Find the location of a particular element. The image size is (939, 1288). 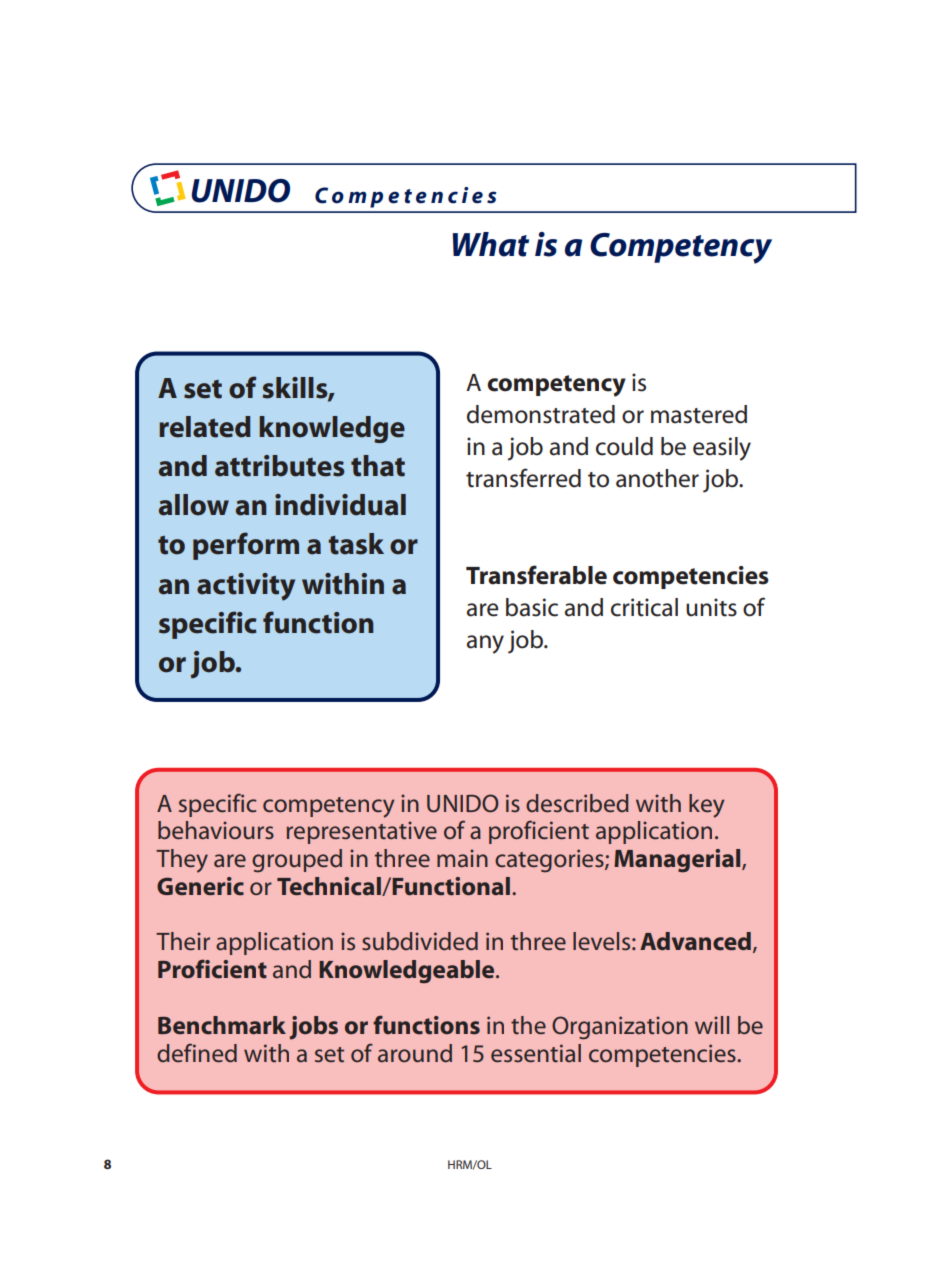

What is located at coordinates (490, 244).
